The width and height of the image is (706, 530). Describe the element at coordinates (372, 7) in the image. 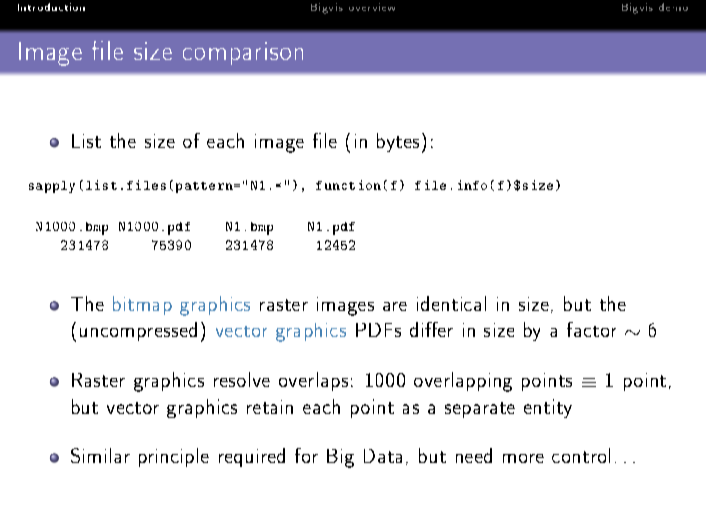

I see `overview` at that location.
